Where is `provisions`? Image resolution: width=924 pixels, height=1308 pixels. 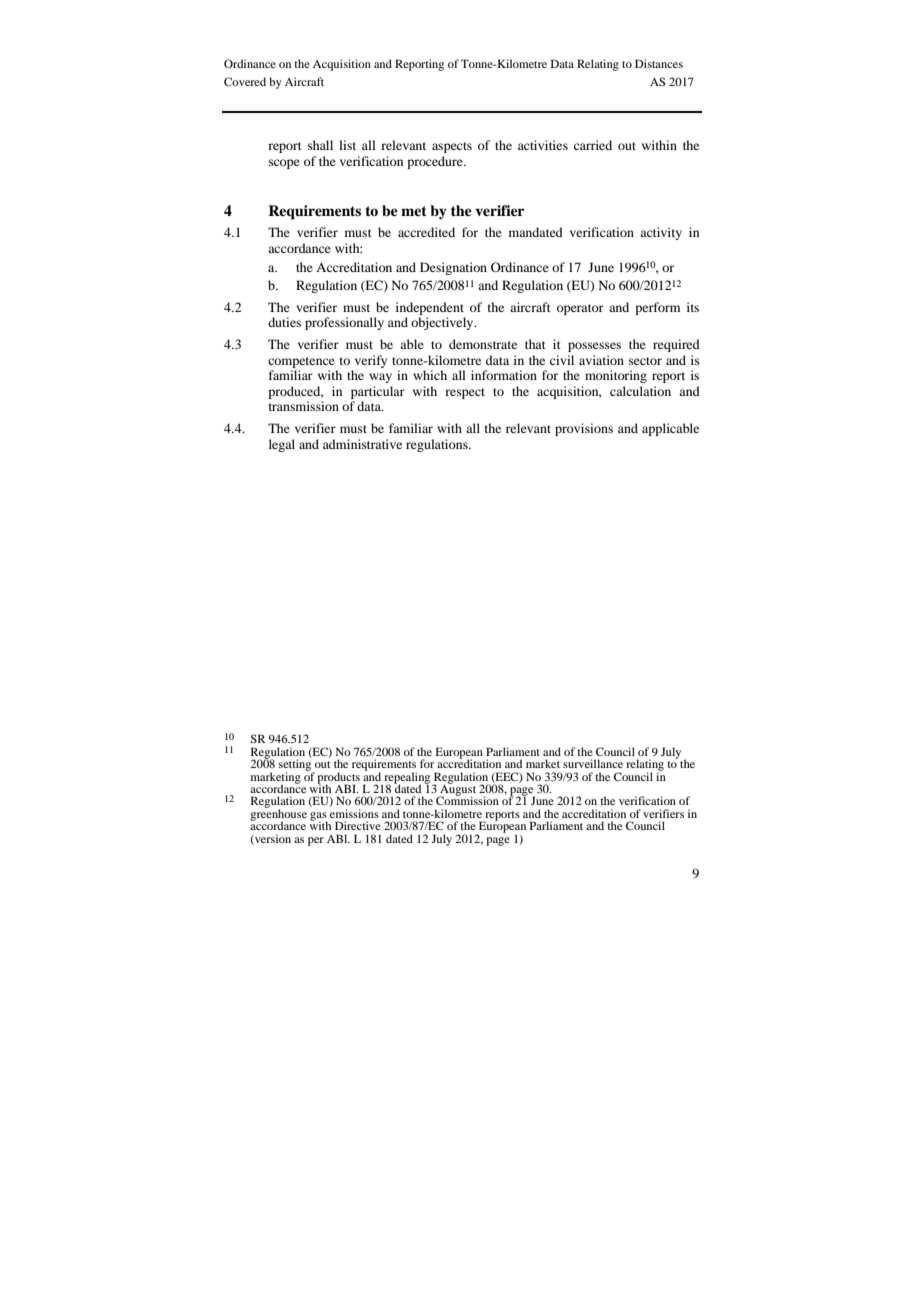
provisions is located at coordinates (584, 429).
